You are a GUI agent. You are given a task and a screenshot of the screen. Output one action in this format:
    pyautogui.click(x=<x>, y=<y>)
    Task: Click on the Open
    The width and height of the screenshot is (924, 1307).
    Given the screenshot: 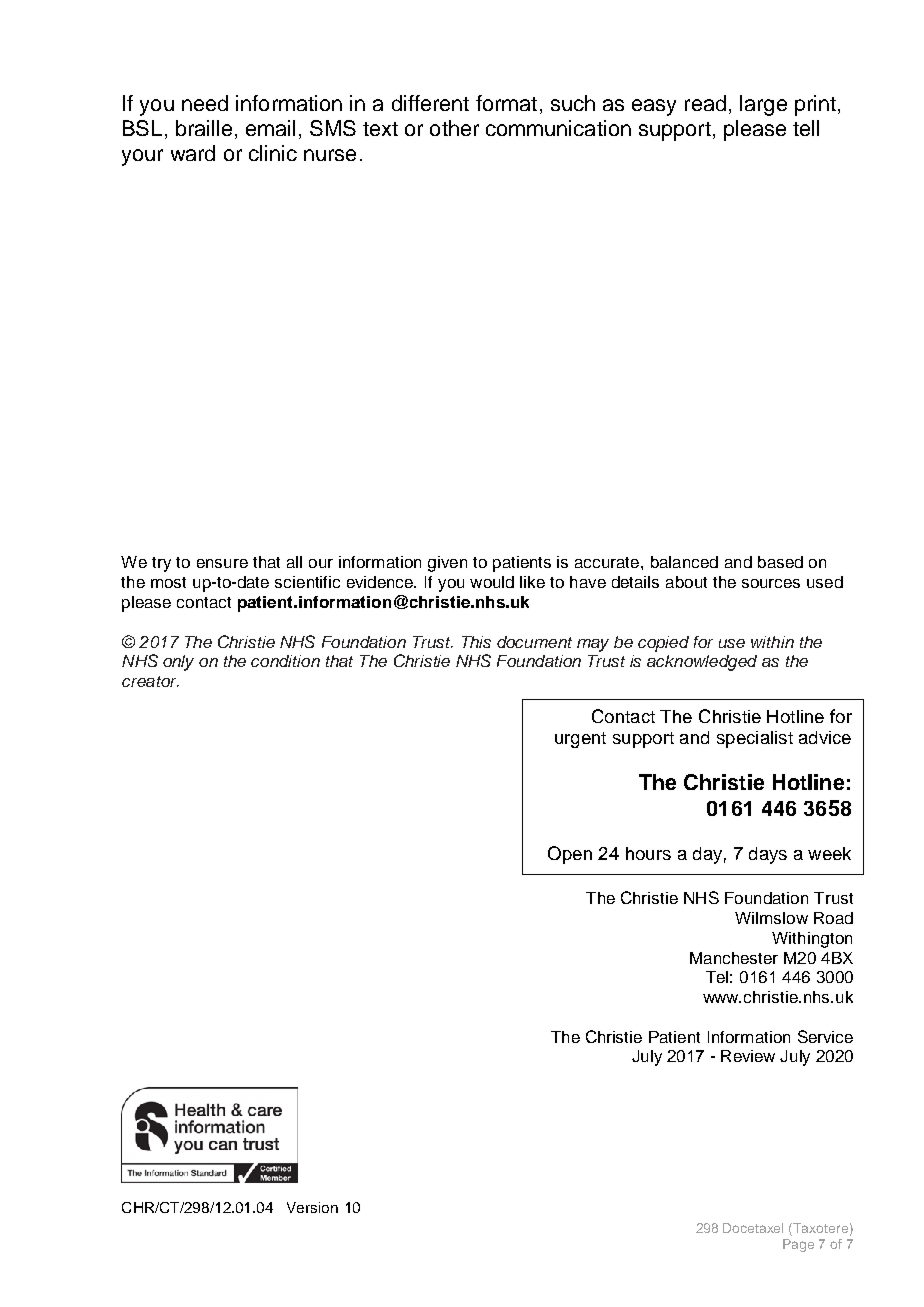 What is the action you would take?
    pyautogui.click(x=570, y=855)
